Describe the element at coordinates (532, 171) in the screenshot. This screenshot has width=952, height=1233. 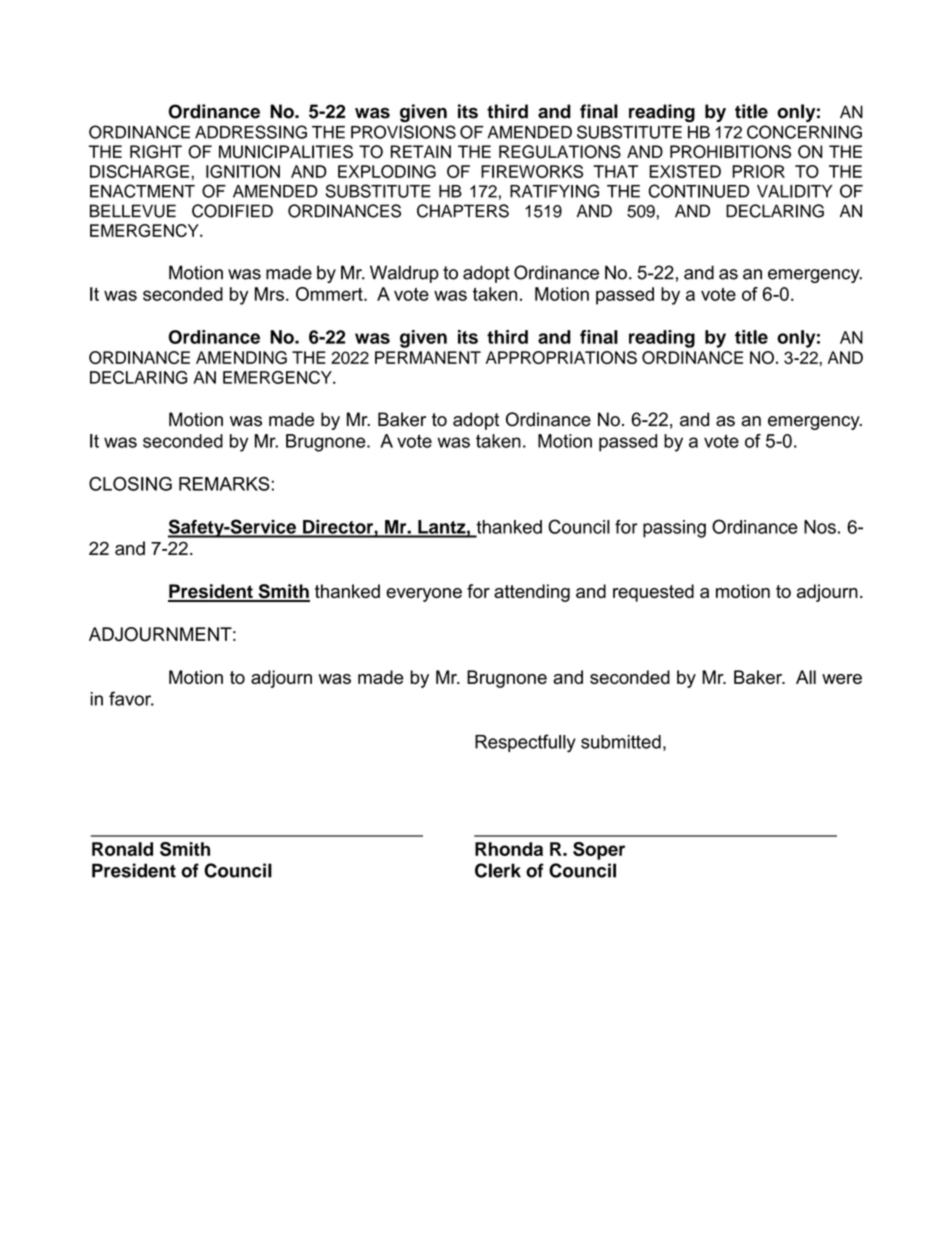
I see `FIREWORKS` at that location.
